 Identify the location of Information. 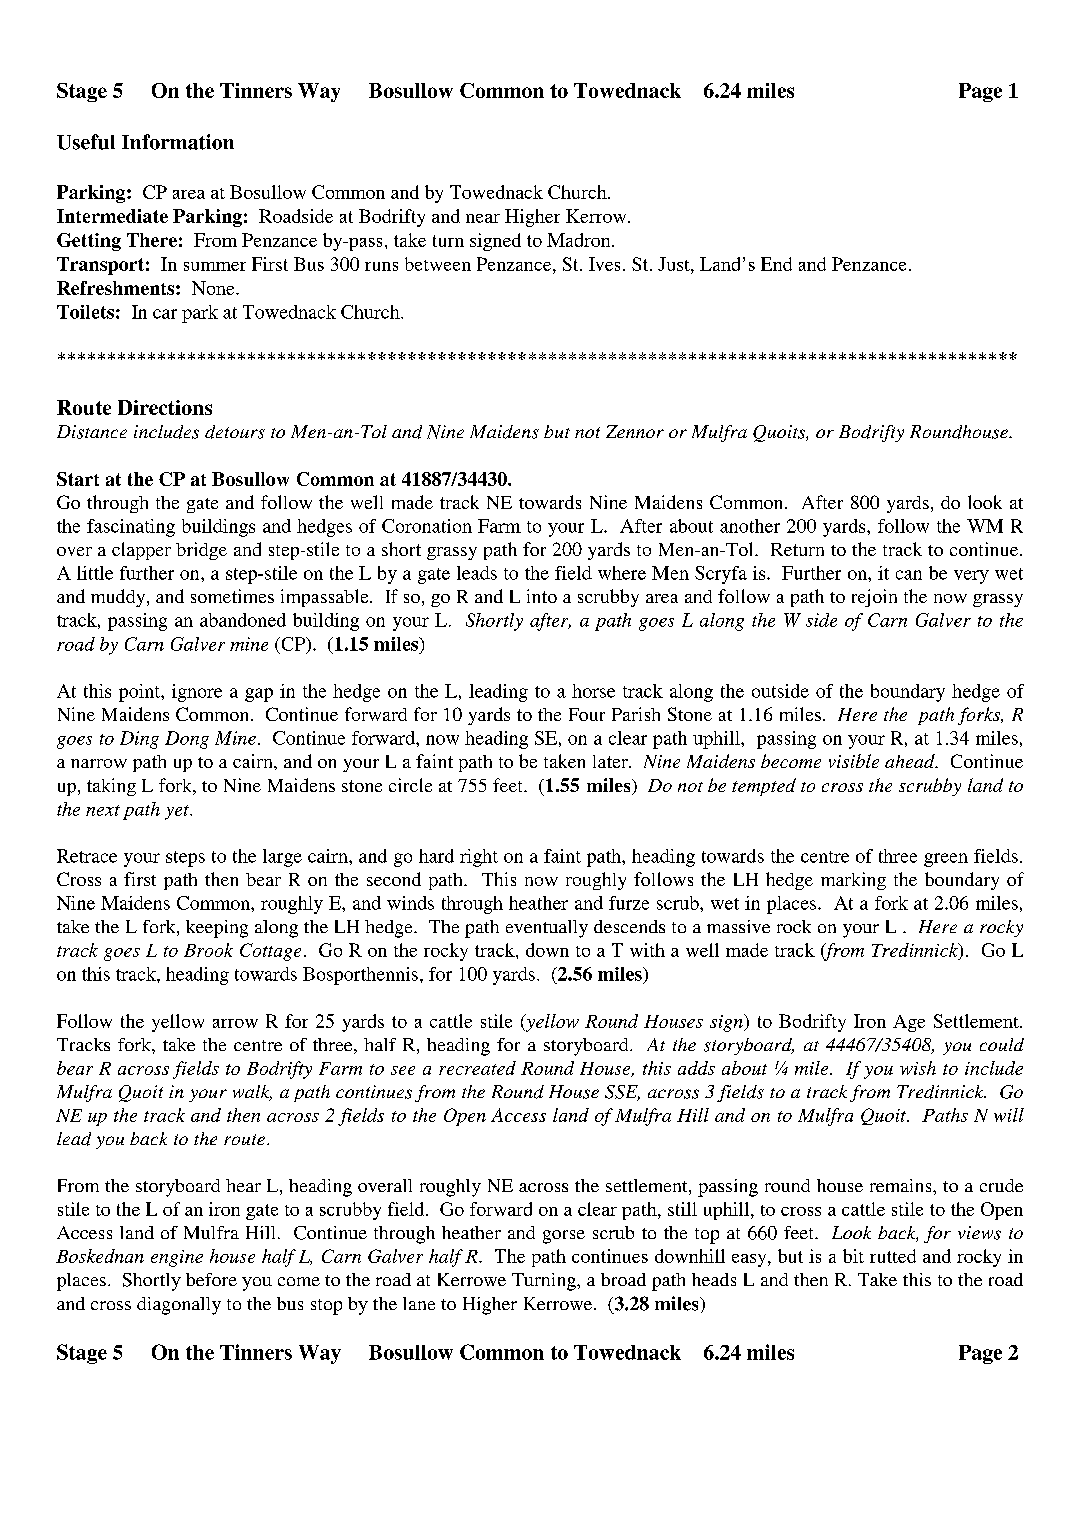
(178, 142).
